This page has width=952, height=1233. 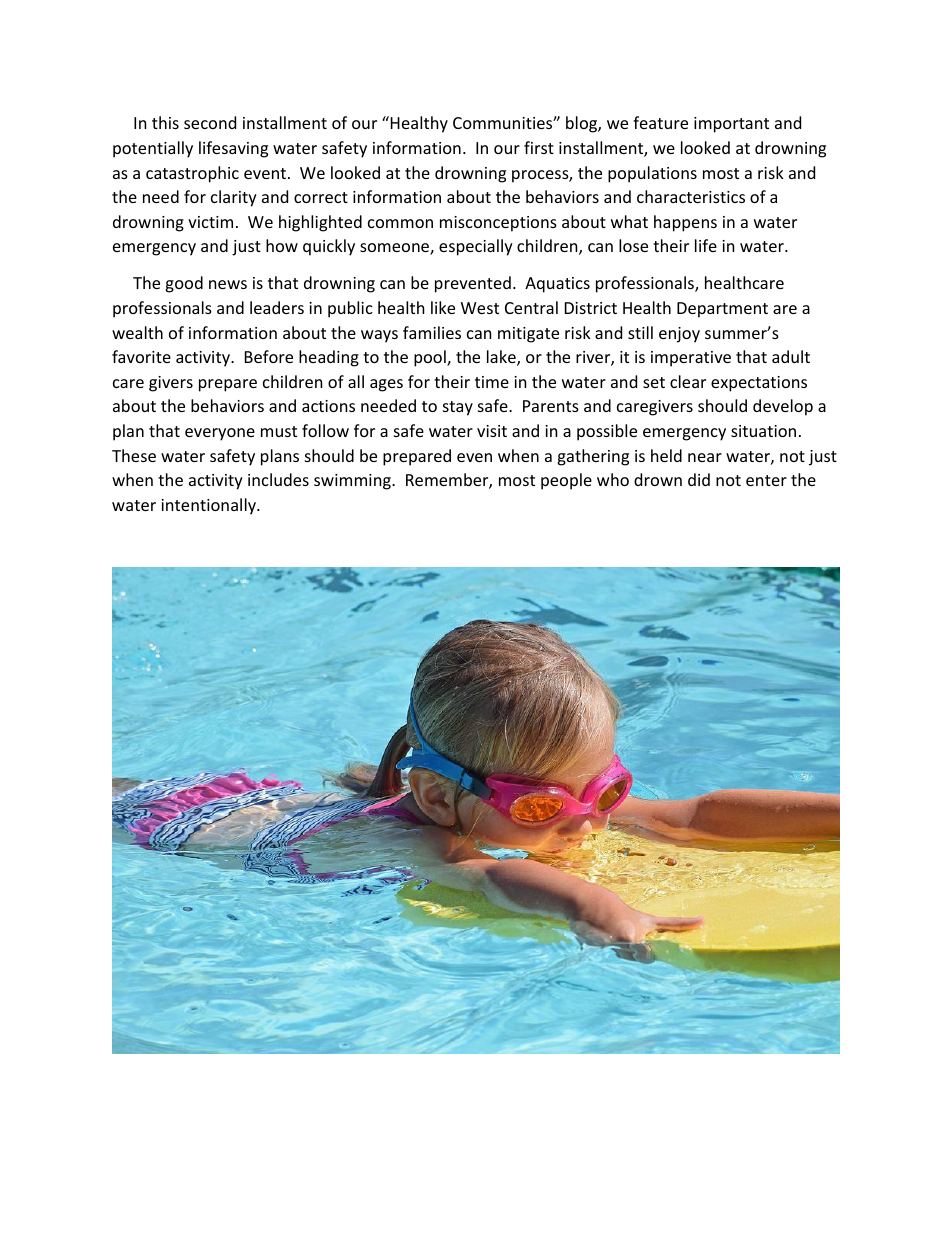 I want to click on misconceptions, so click(x=498, y=224).
